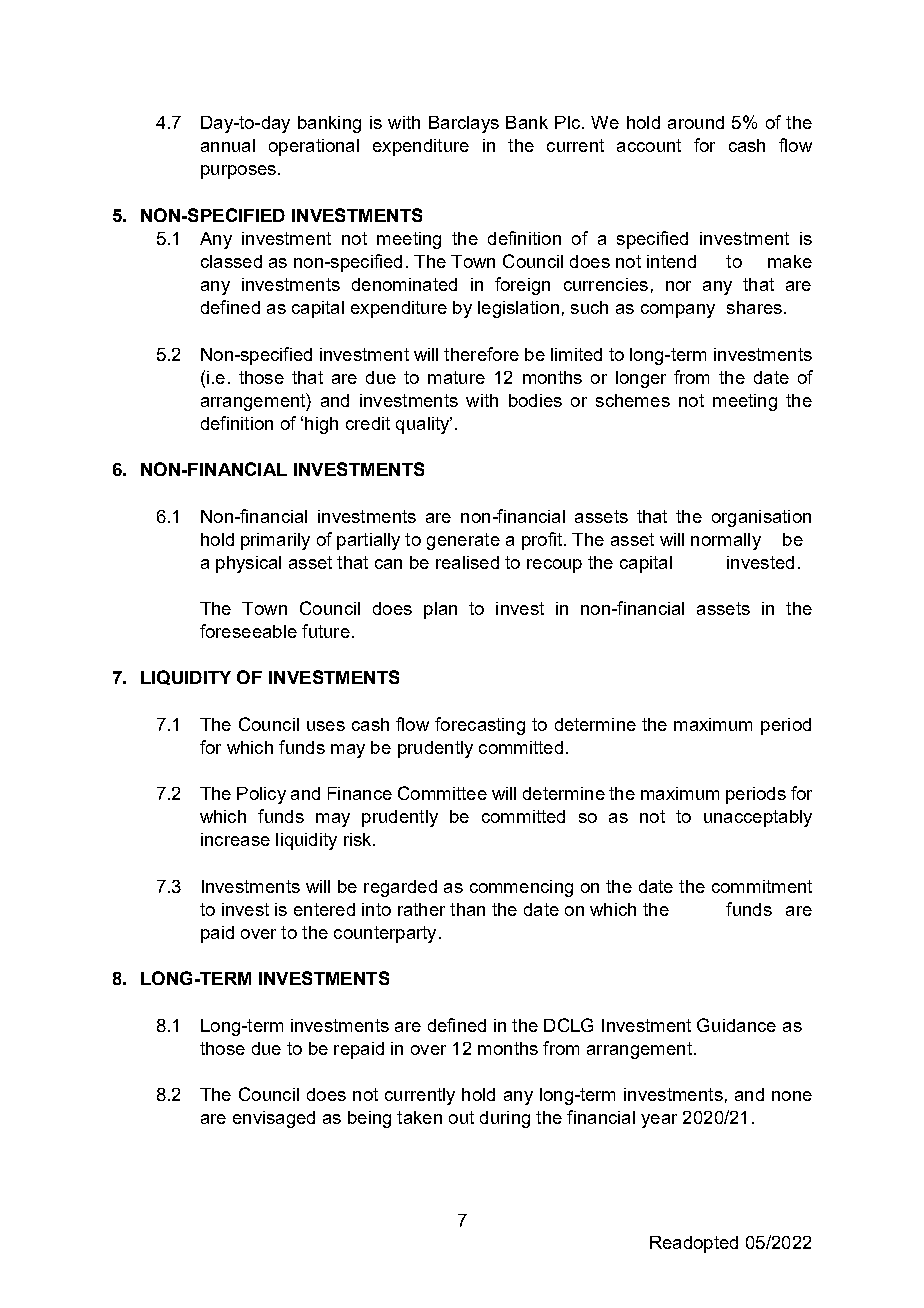 Image resolution: width=924 pixels, height=1308 pixels. I want to click on forecasting, so click(480, 726).
